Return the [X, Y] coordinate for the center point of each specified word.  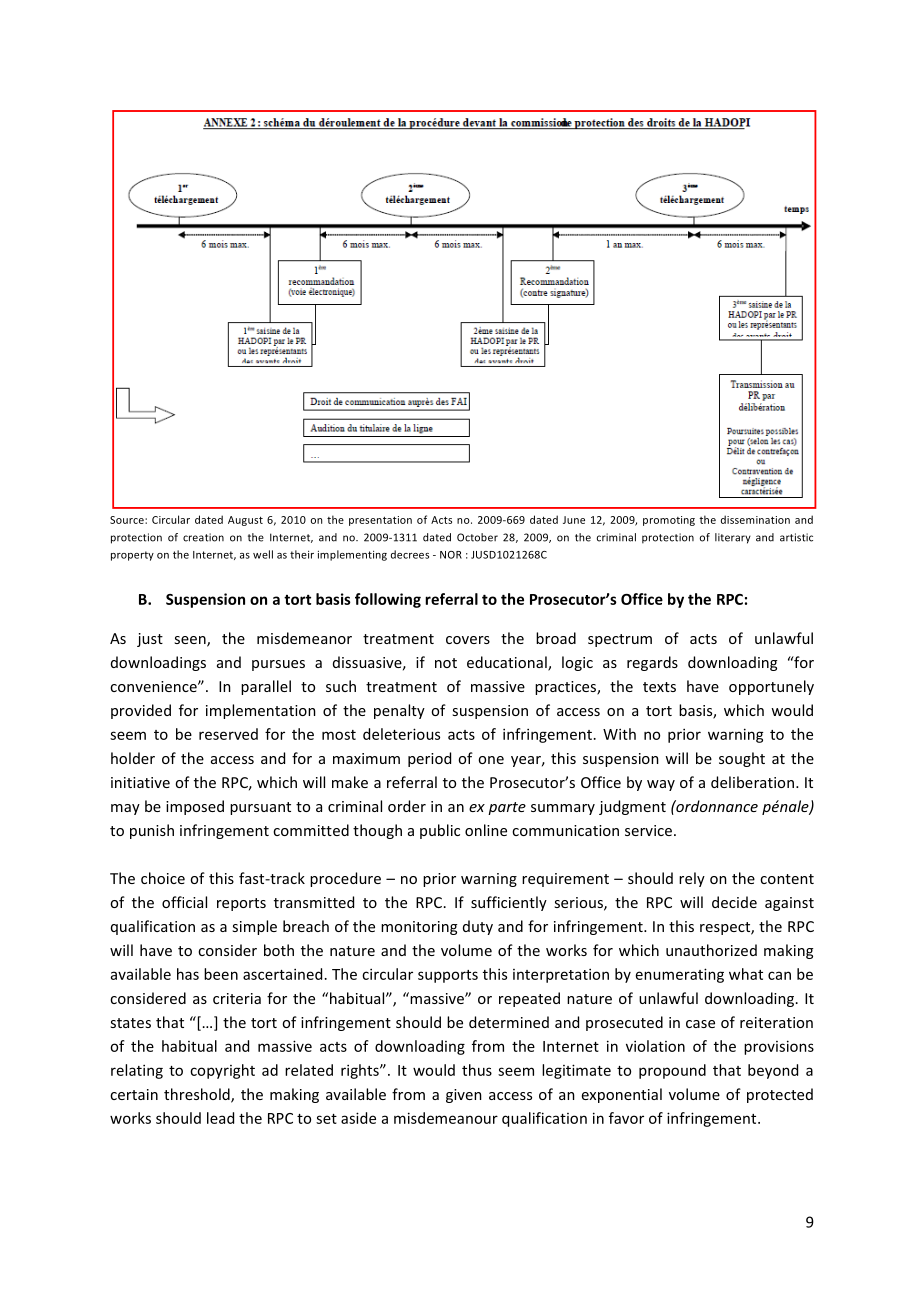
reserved [228, 734]
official [184, 902]
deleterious [401, 734]
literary [733, 538]
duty [478, 927]
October [477, 537]
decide [734, 902]
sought [742, 759]
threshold [198, 1095]
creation [203, 537]
